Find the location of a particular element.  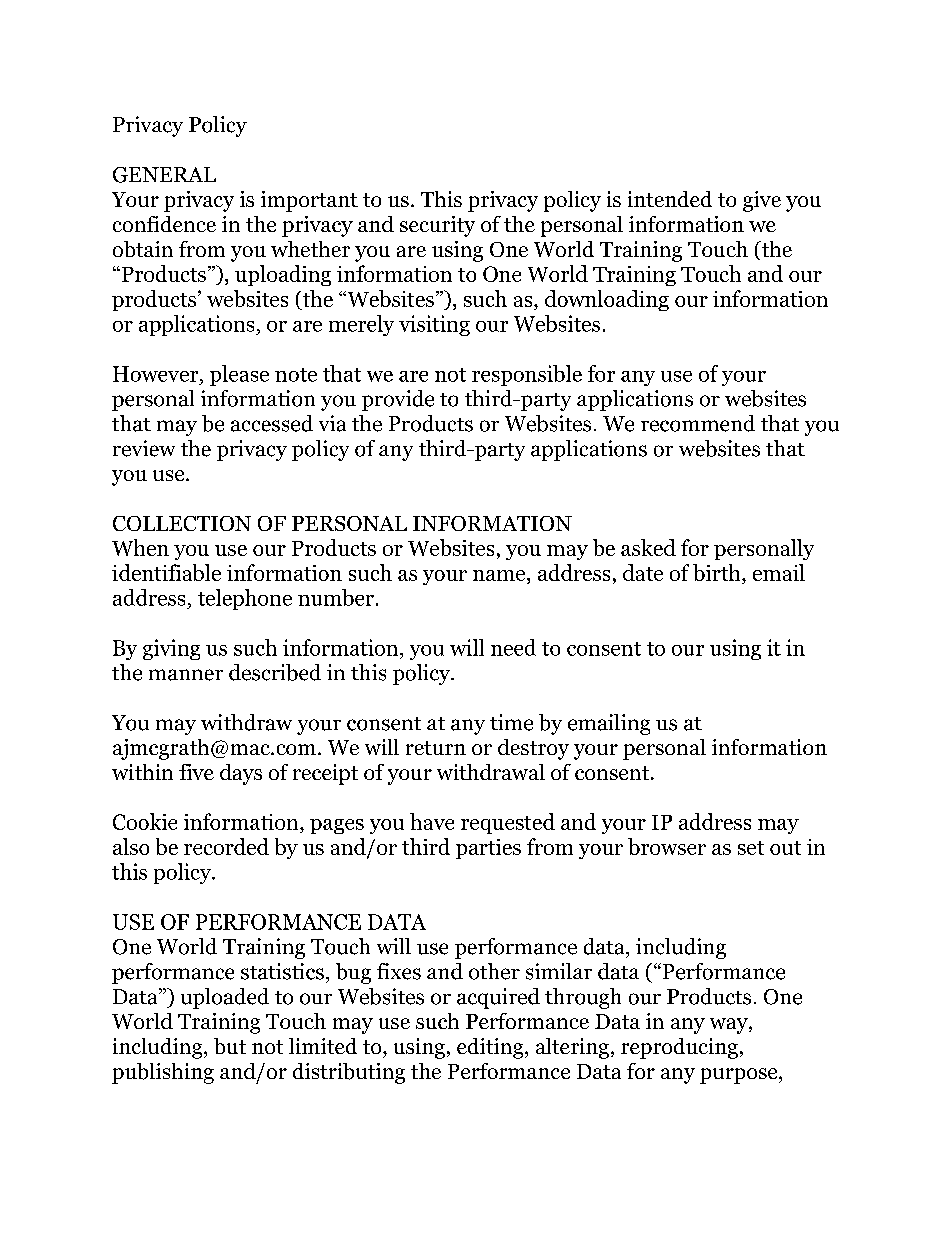

birth is located at coordinates (718, 574).
